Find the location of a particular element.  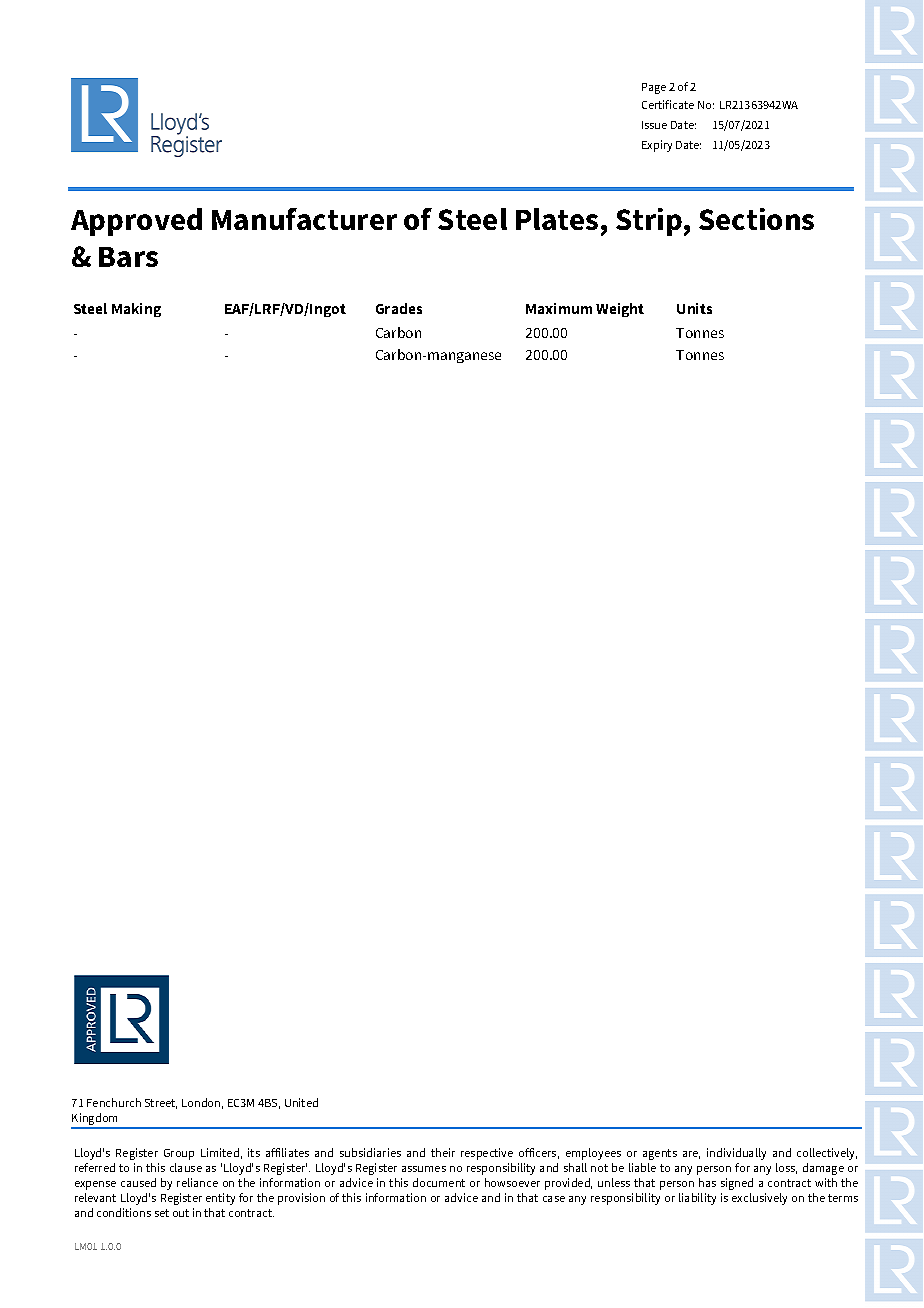

reliance is located at coordinates (197, 1182).
